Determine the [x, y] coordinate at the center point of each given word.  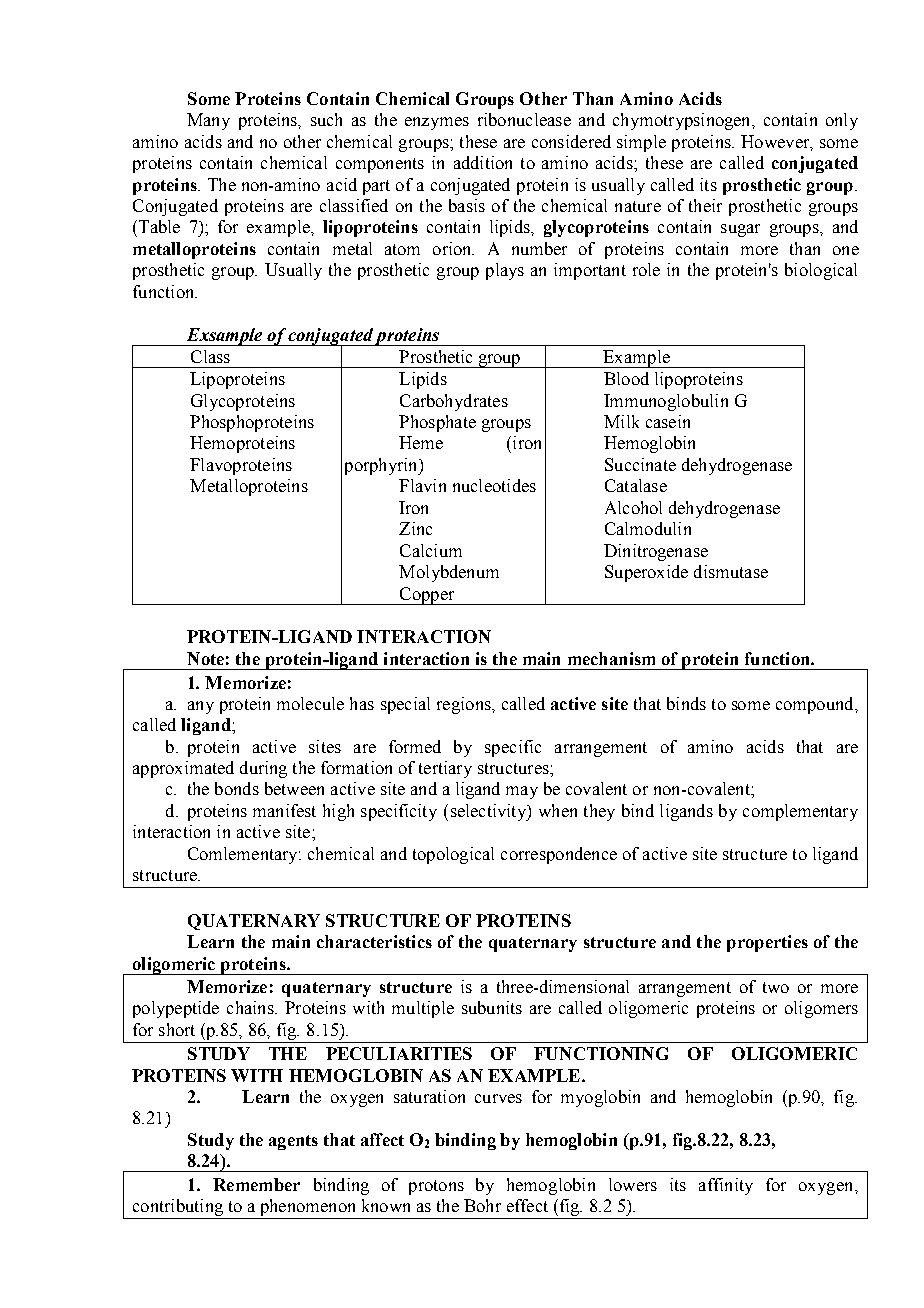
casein [668, 421]
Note [205, 658]
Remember [256, 1184]
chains [251, 1007]
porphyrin [382, 466]
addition [483, 162]
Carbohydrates [454, 402]
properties [767, 943]
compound [816, 705]
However [776, 142]
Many [208, 121]
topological [453, 855]
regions [465, 705]
